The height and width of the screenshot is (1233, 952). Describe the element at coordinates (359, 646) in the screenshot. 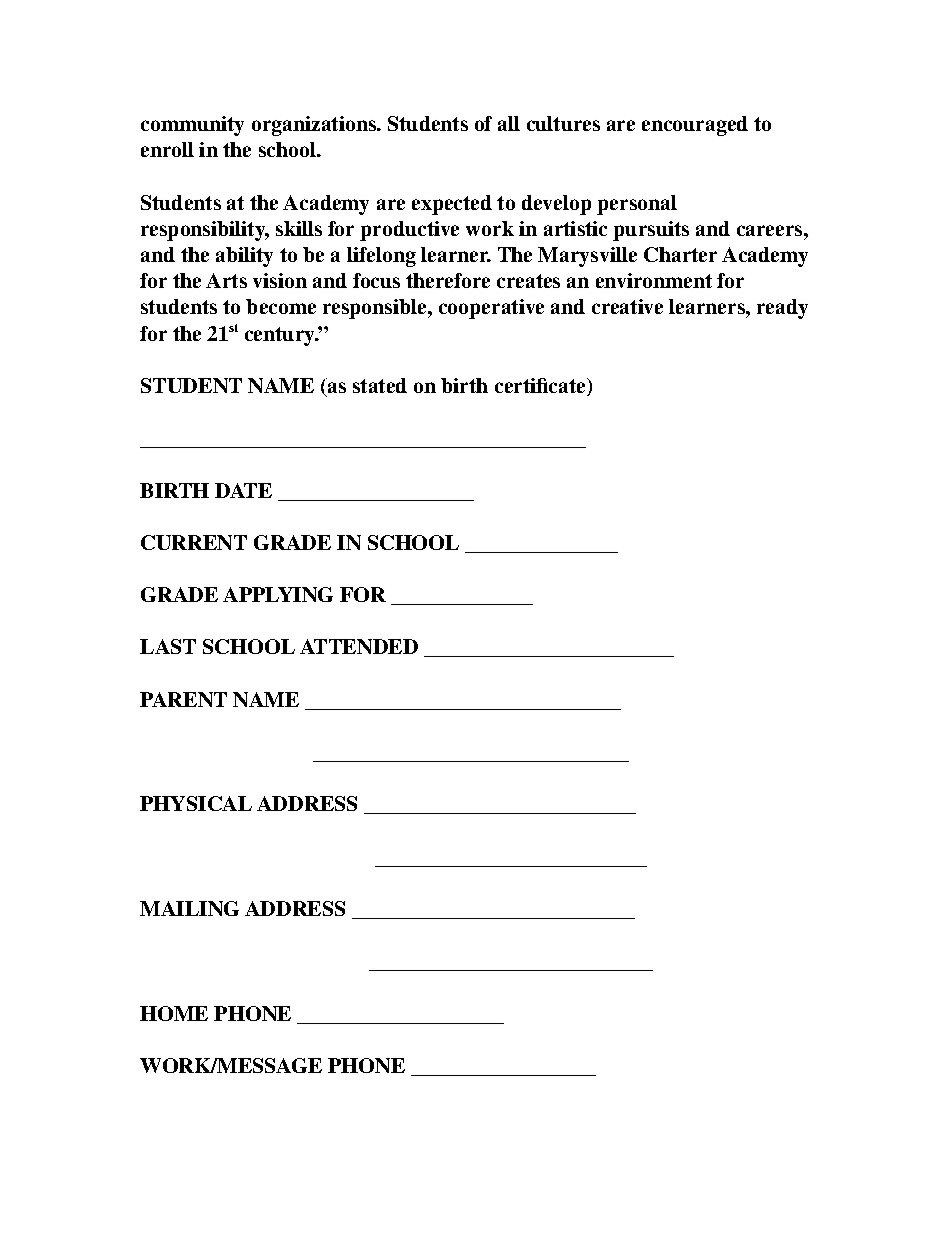

I see `ATTENDED` at that location.
